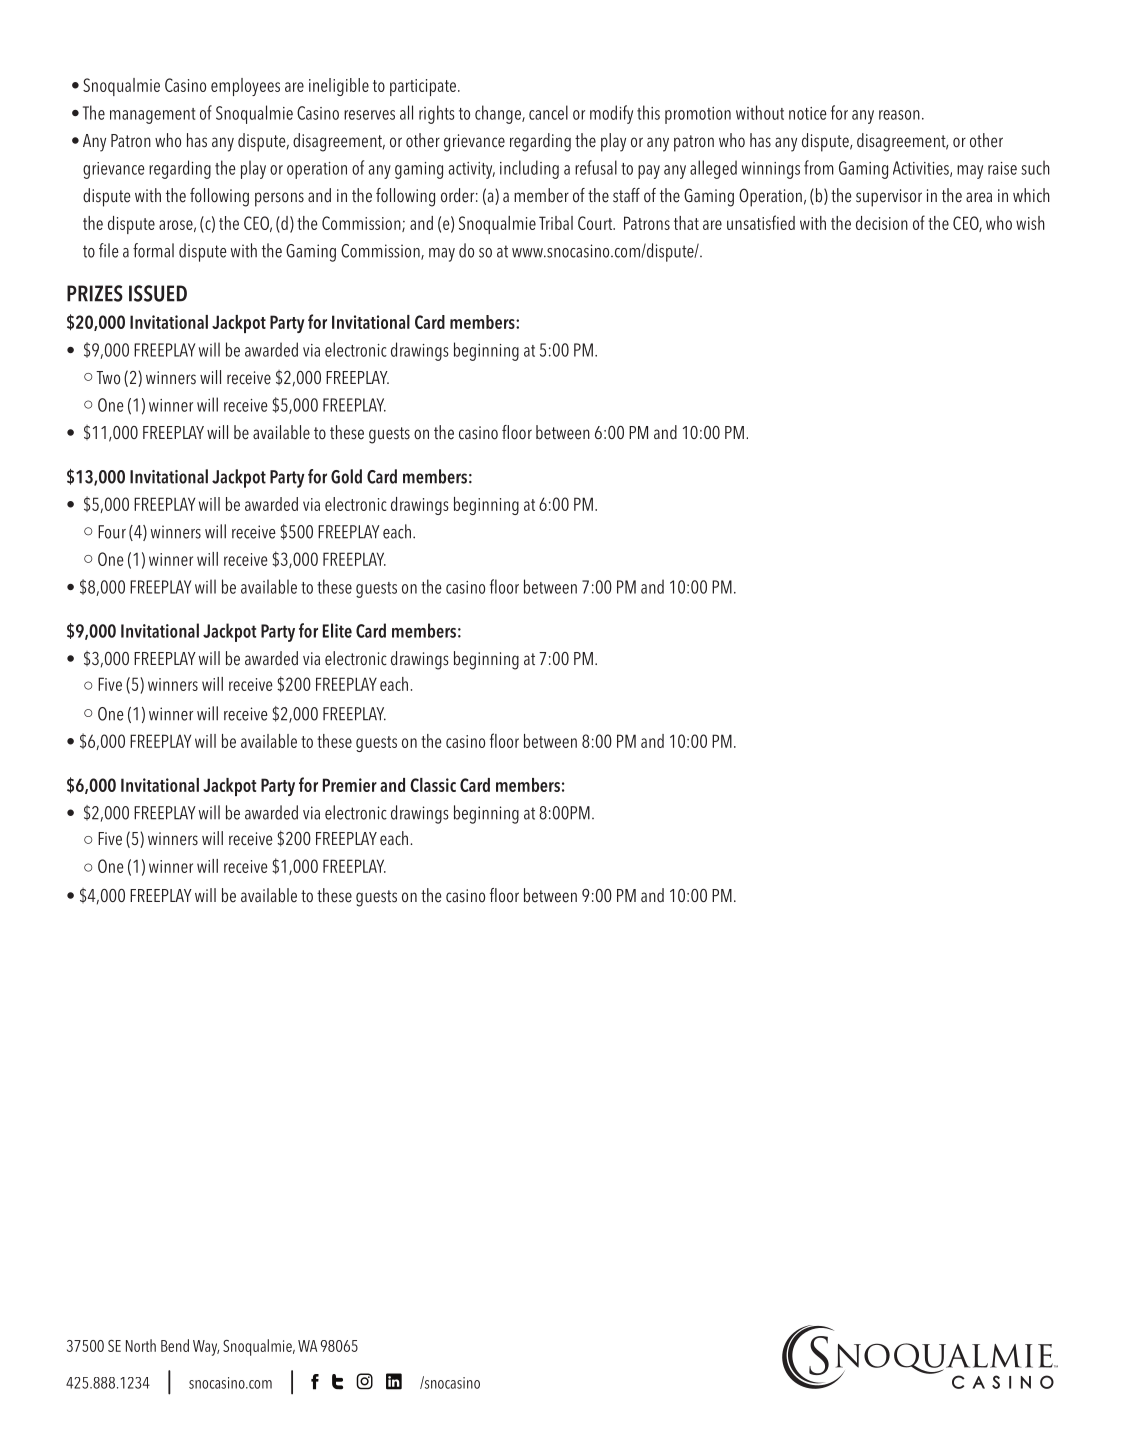 The width and height of the page is (1124, 1455). Describe the element at coordinates (175, 1345) in the page. I see `Bend` at that location.
